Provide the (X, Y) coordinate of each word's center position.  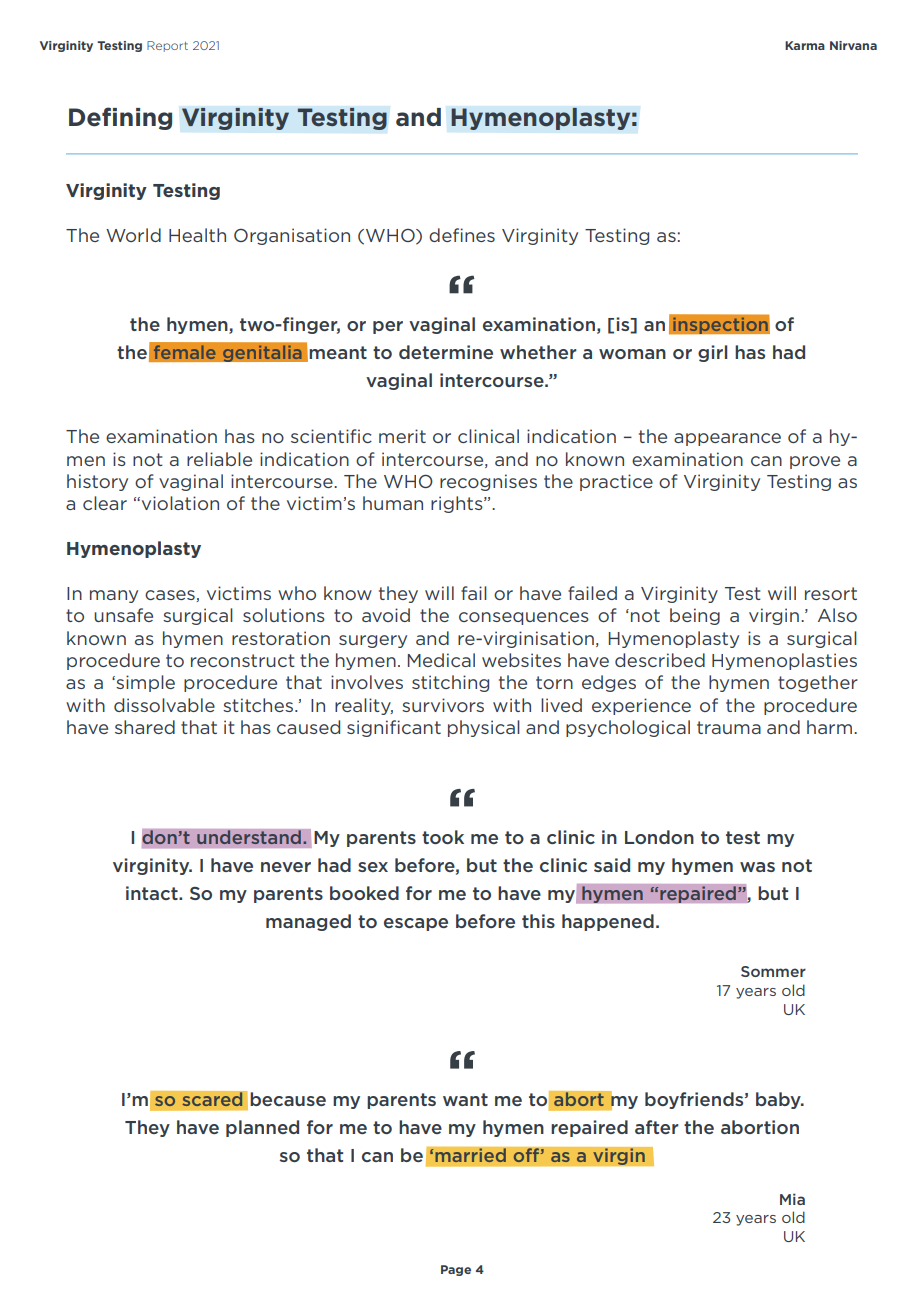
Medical (441, 660)
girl (712, 353)
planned (262, 1128)
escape (416, 924)
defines (462, 235)
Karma (805, 45)
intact (153, 893)
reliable (219, 459)
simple (144, 683)
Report (167, 46)
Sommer (773, 971)
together (818, 683)
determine (446, 352)
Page (456, 1270)
